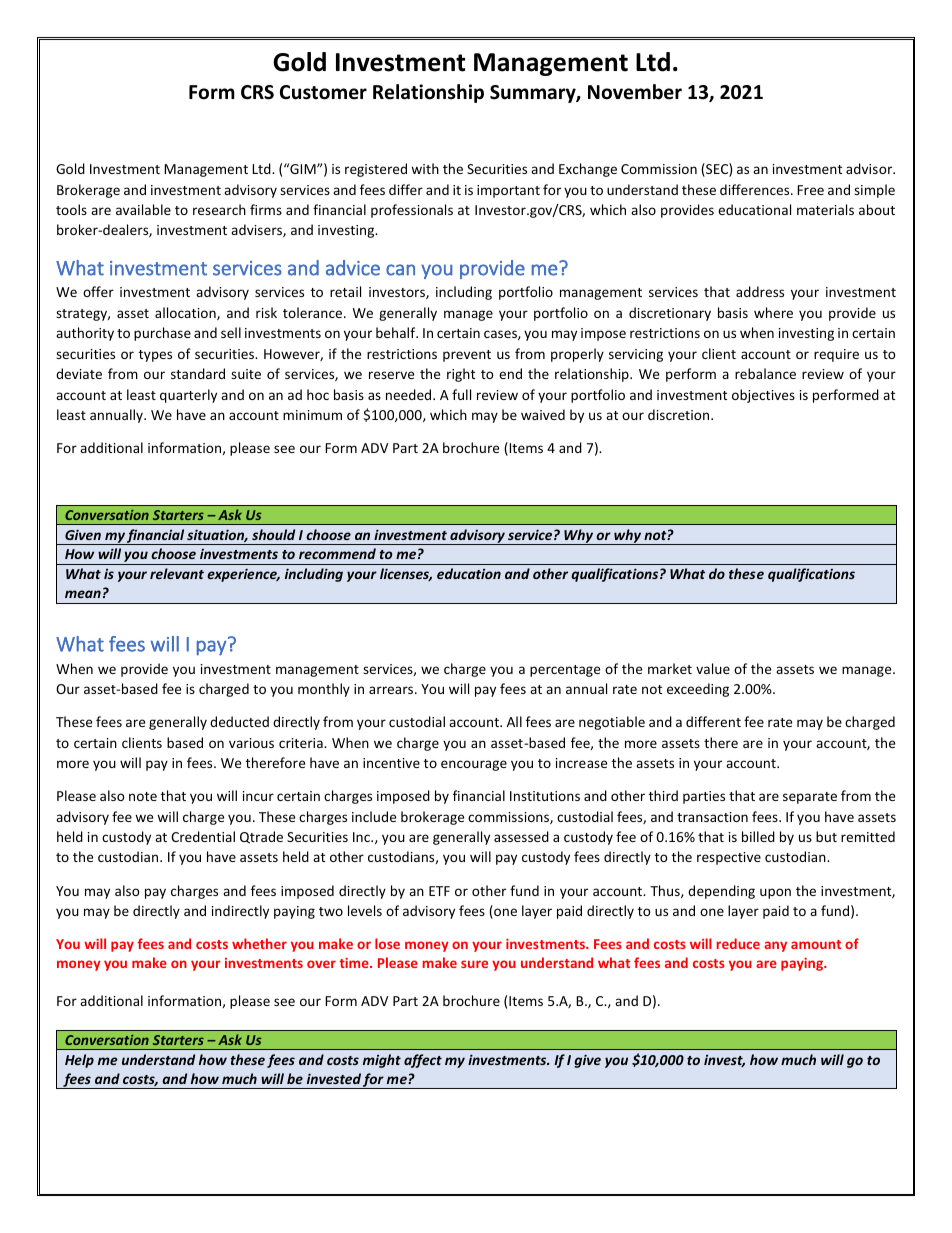 The image size is (952, 1233). What do you see at coordinates (467, 356) in the screenshot?
I see `prevent` at bounding box center [467, 356].
